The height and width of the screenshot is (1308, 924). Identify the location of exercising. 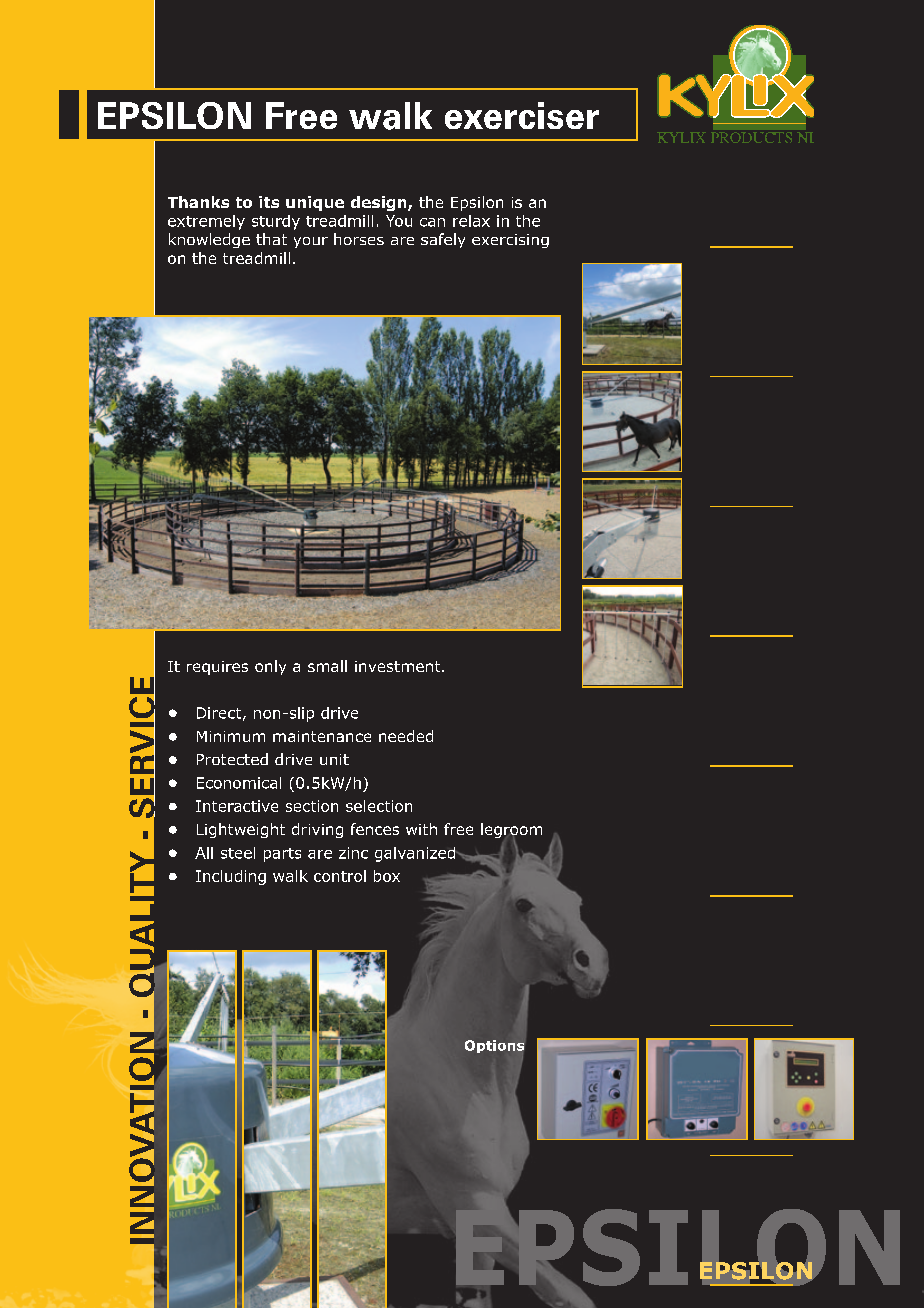
(510, 241).
